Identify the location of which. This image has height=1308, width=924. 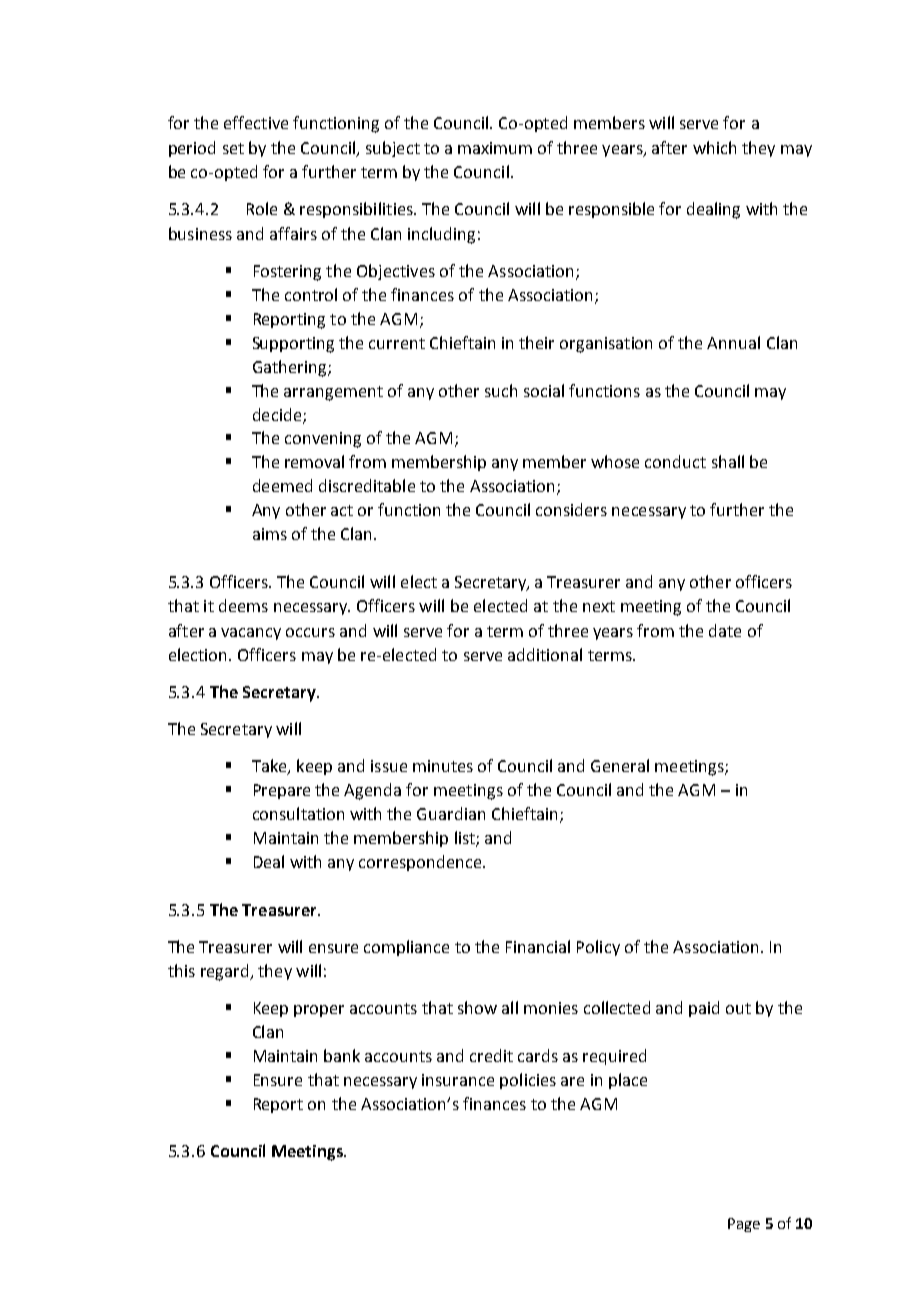
(714, 147).
